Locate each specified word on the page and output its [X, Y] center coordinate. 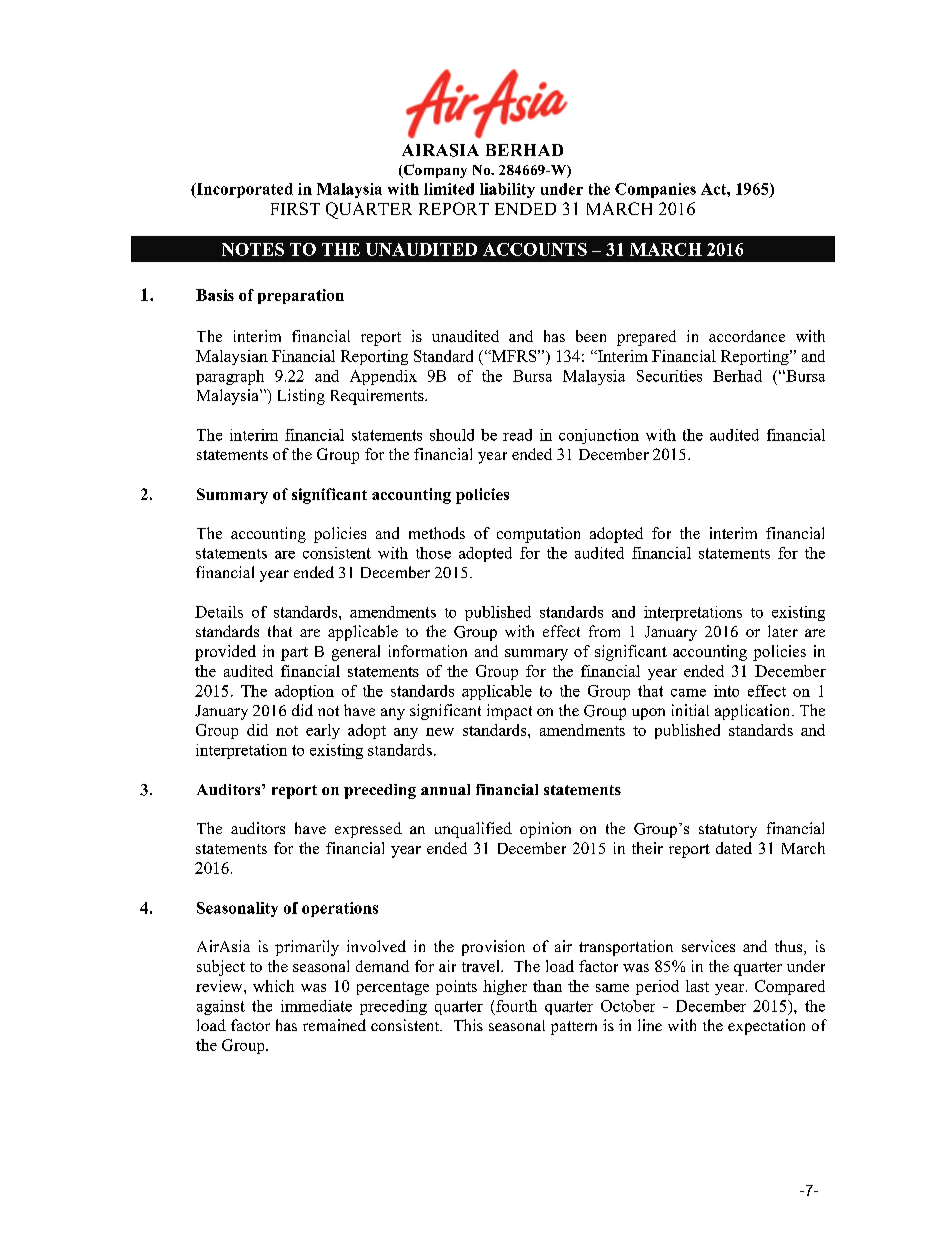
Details [219, 612]
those [433, 553]
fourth [516, 1006]
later [783, 631]
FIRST [295, 208]
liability [507, 190]
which [273, 986]
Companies [655, 190]
